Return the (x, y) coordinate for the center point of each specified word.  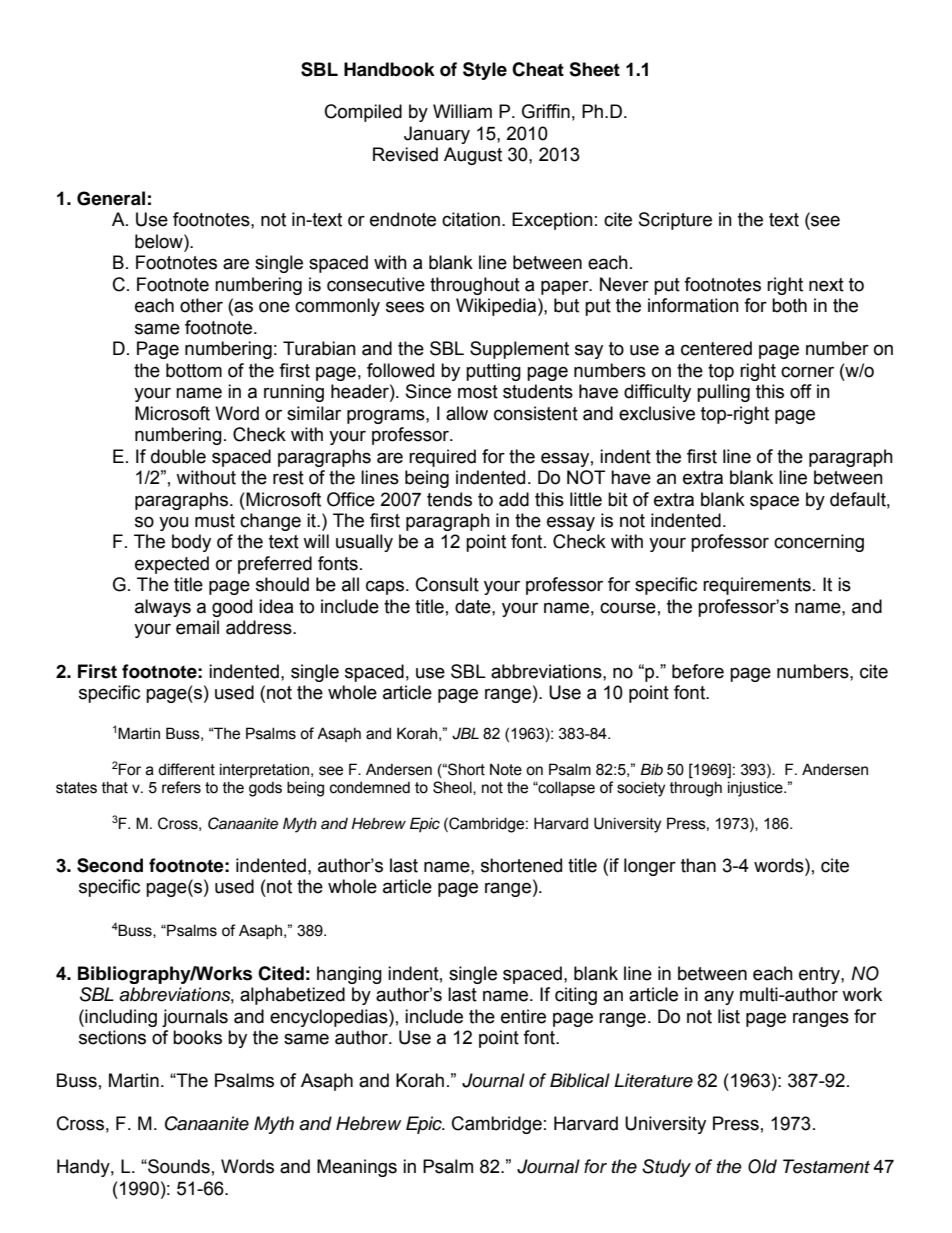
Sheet (594, 69)
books (197, 1037)
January (437, 135)
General (111, 198)
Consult (447, 584)
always (163, 608)
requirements (757, 586)
